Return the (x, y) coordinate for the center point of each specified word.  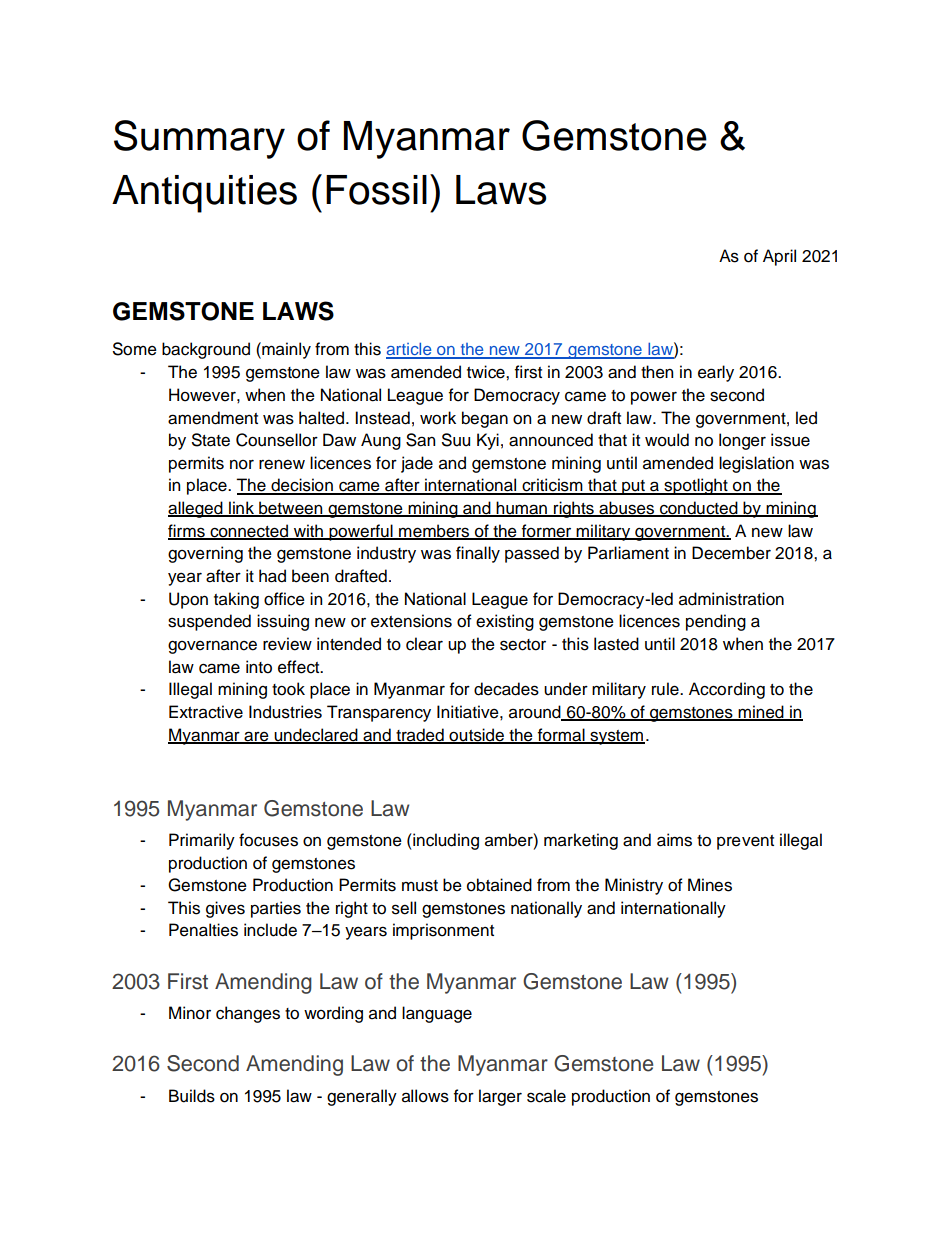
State (211, 440)
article (410, 350)
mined (761, 713)
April (779, 257)
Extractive (206, 712)
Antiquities (204, 194)
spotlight (696, 486)
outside (476, 735)
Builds (192, 1096)
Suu (456, 440)
